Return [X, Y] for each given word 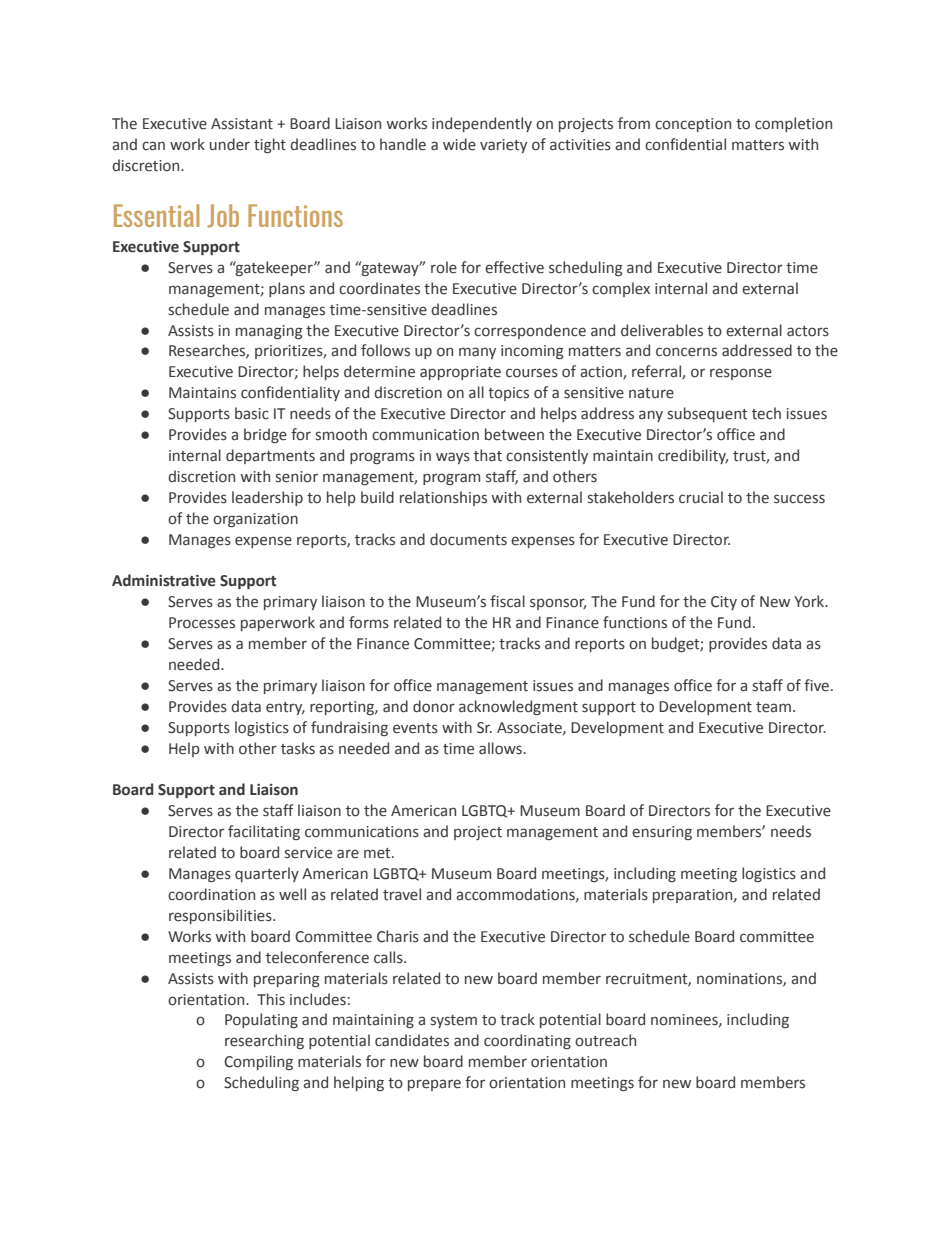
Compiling [258, 1062]
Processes [202, 623]
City [724, 603]
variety [503, 146]
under [230, 144]
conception [693, 125]
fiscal [507, 601]
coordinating [527, 1041]
